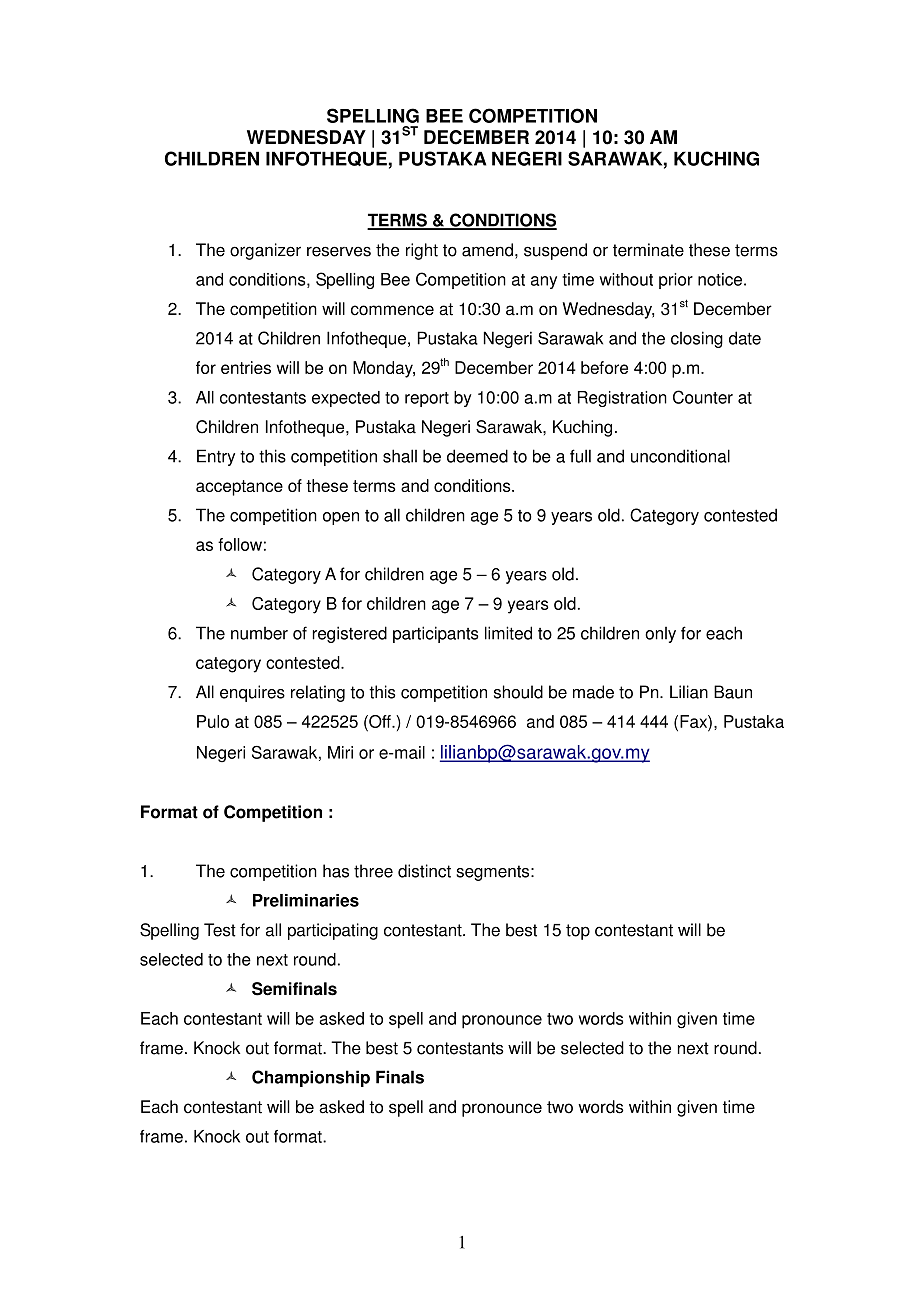 This document has height=1308, width=924. Describe the element at coordinates (341, 518) in the document. I see `open` at that location.
